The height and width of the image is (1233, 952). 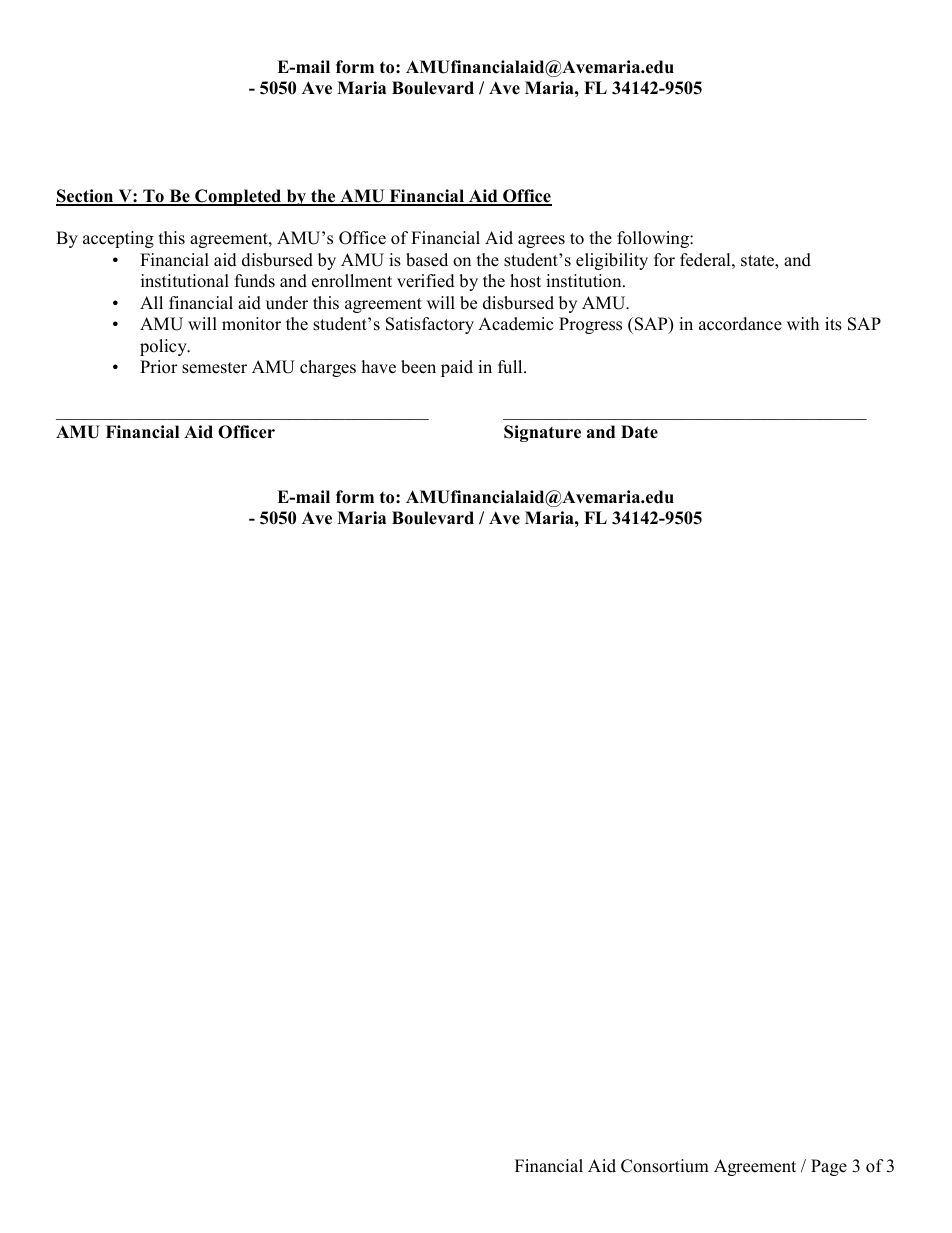 I want to click on Page, so click(x=829, y=1167).
